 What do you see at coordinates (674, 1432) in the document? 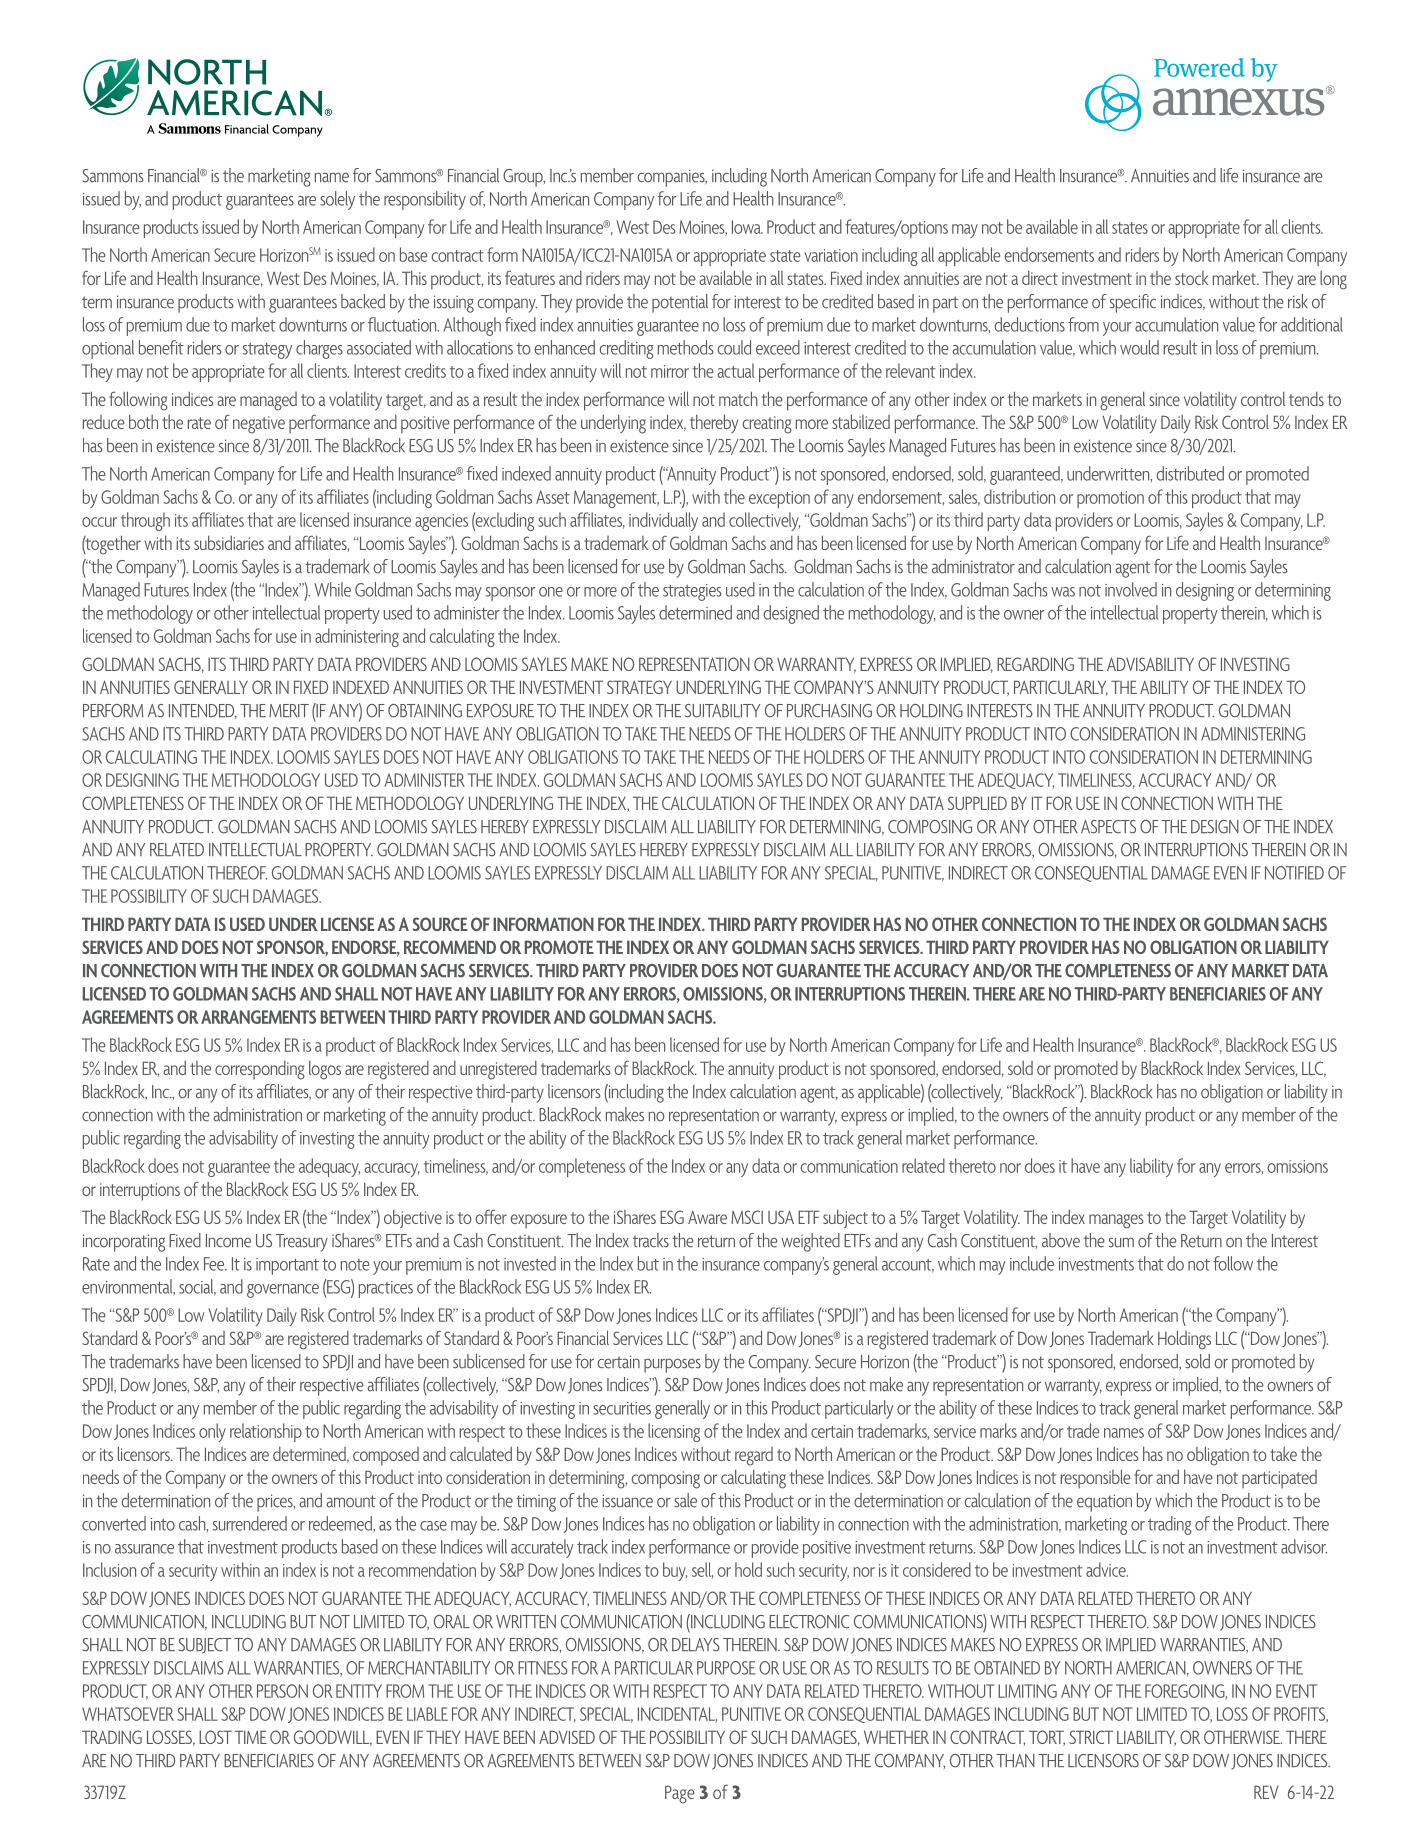
I see `licensing` at bounding box center [674, 1432].
